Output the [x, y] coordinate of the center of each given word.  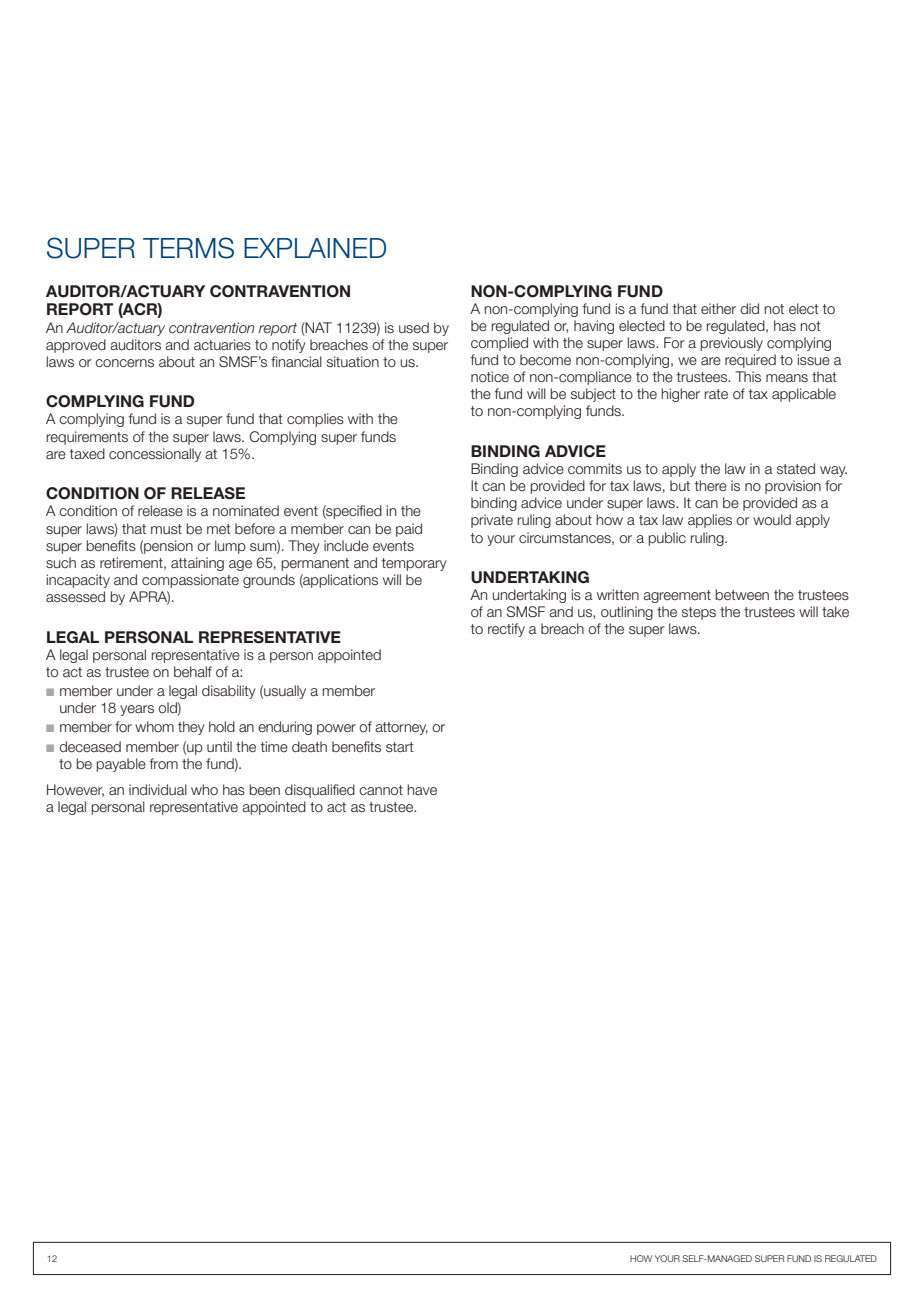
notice [490, 376]
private [492, 521]
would [772, 519]
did [750, 308]
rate [716, 394]
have [422, 790]
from [164, 763]
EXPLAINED [315, 248]
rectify [506, 630]
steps [699, 613]
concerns [124, 363]
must [166, 529]
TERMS [188, 248]
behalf [193, 672]
